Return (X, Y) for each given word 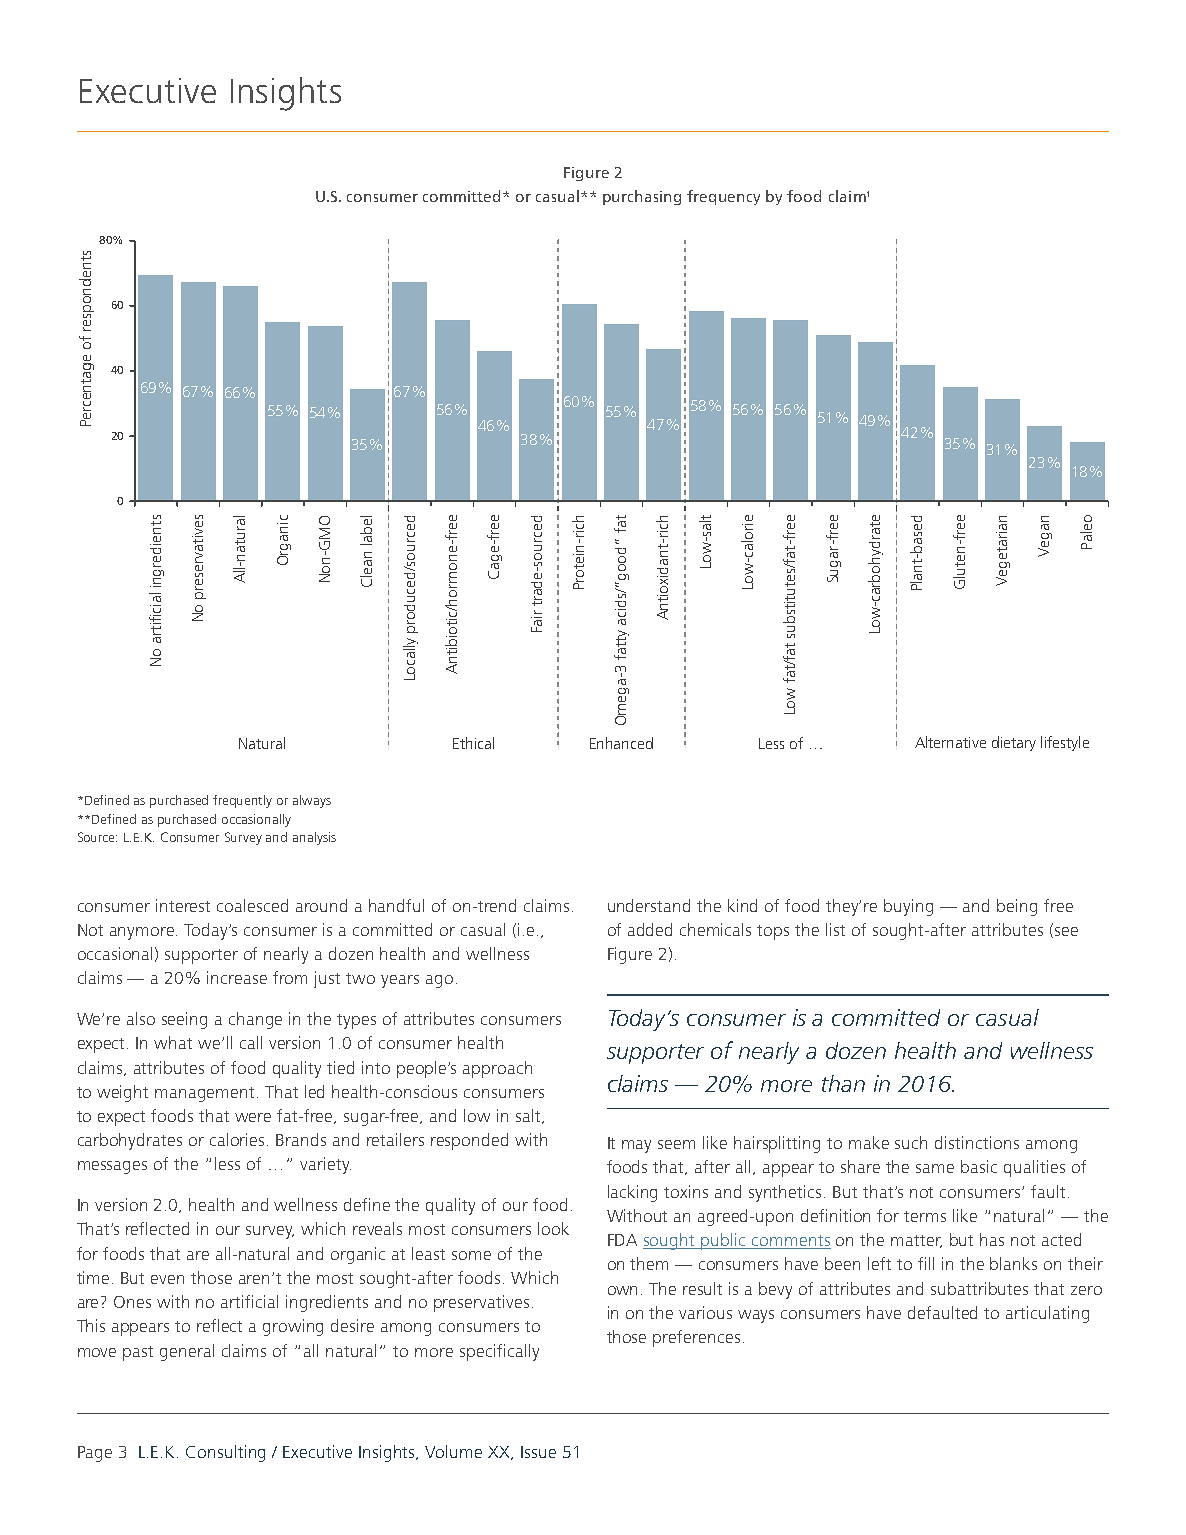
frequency (723, 197)
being (1017, 907)
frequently (242, 801)
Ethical (473, 743)
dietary (1014, 743)
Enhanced (621, 743)
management (206, 1094)
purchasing (642, 197)
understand (649, 905)
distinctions (977, 1142)
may (636, 1146)
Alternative (950, 742)
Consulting (225, 1453)
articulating (1047, 1314)
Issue (538, 1452)
